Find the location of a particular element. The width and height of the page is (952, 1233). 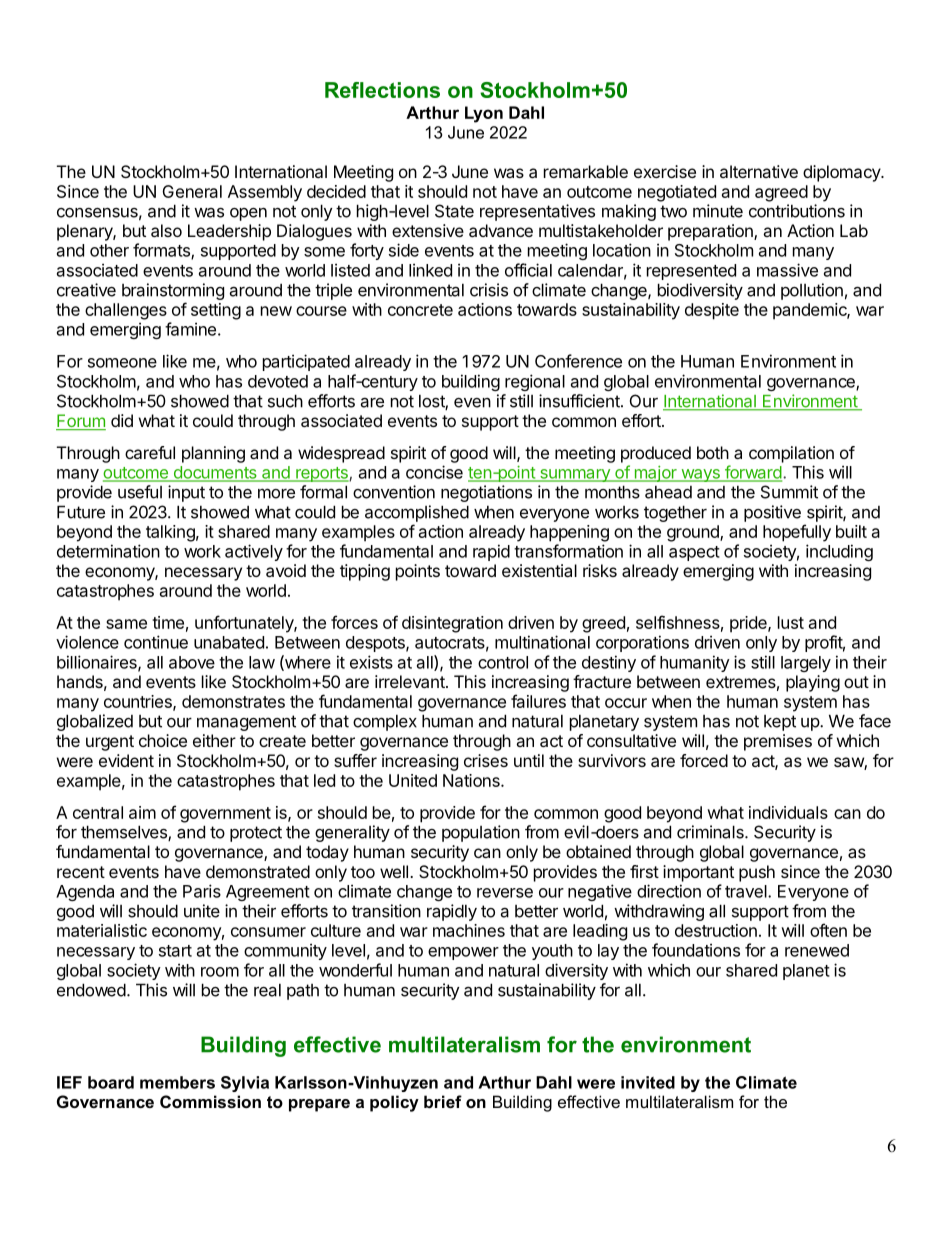

negotiations is located at coordinates (486, 493).
